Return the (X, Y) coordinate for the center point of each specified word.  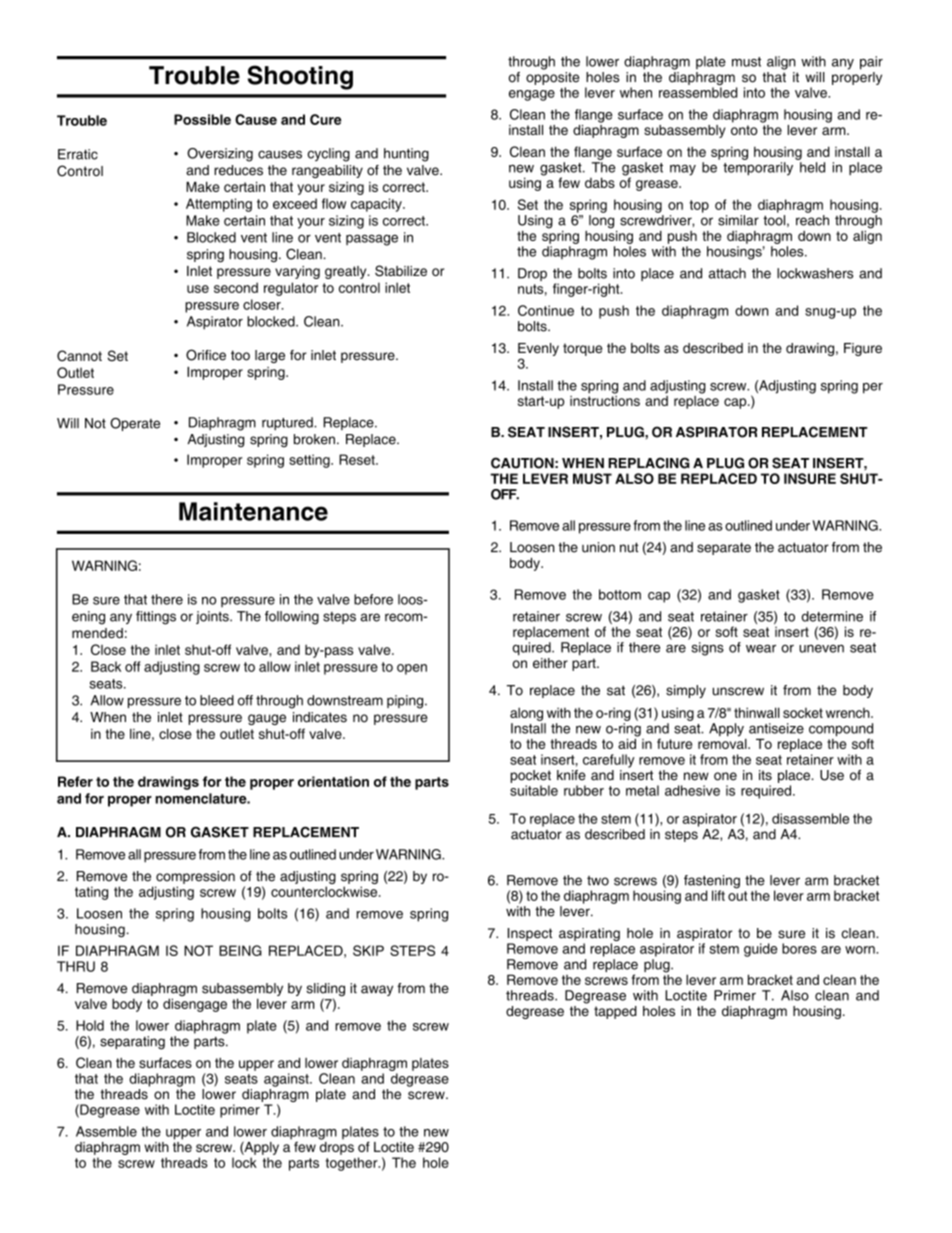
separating (132, 1043)
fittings (156, 618)
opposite (552, 78)
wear (761, 648)
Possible (202, 119)
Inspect (530, 934)
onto (744, 130)
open (412, 669)
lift (718, 895)
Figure (863, 349)
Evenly (538, 349)
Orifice (206, 355)
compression (195, 877)
